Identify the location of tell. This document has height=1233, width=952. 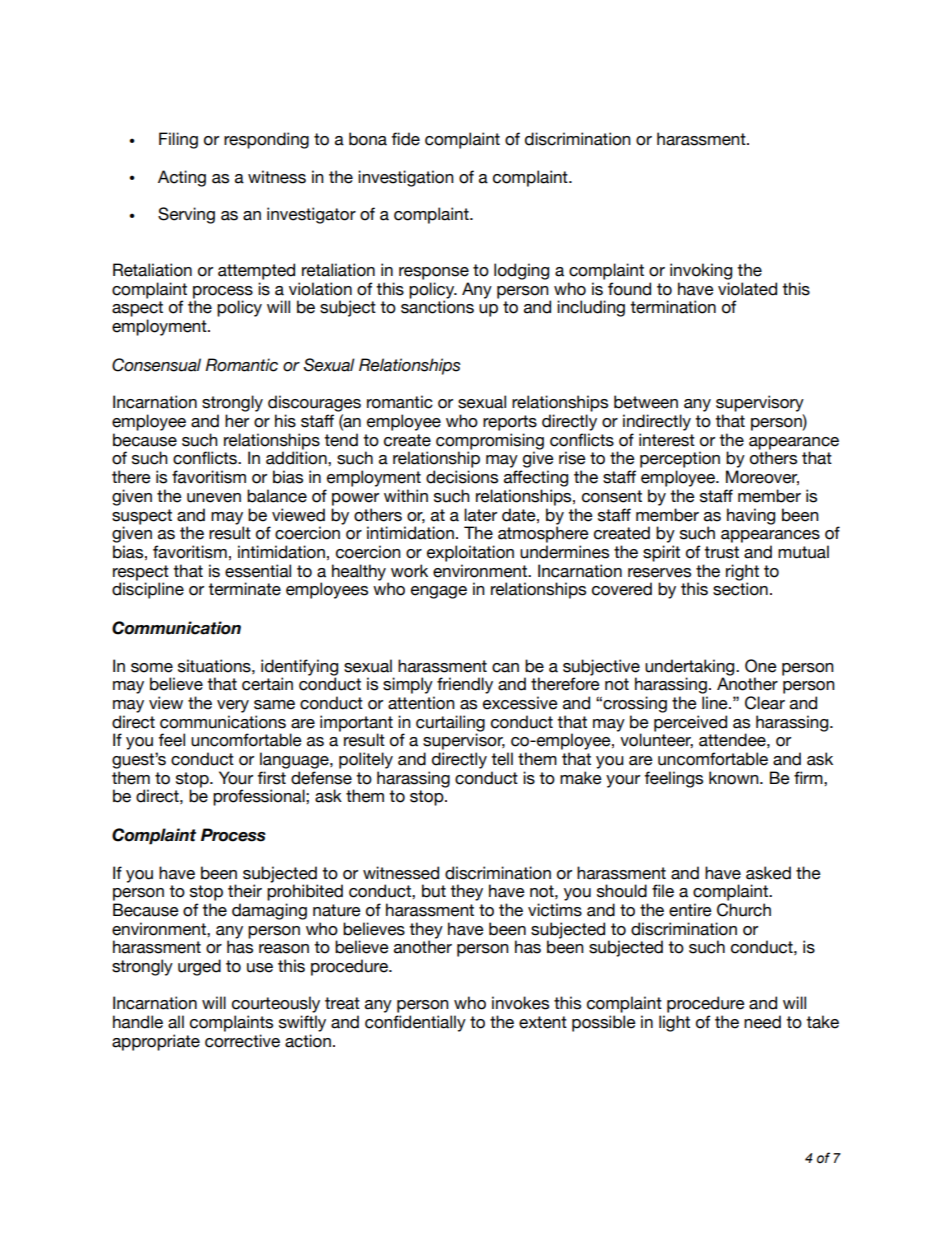
(502, 759).
